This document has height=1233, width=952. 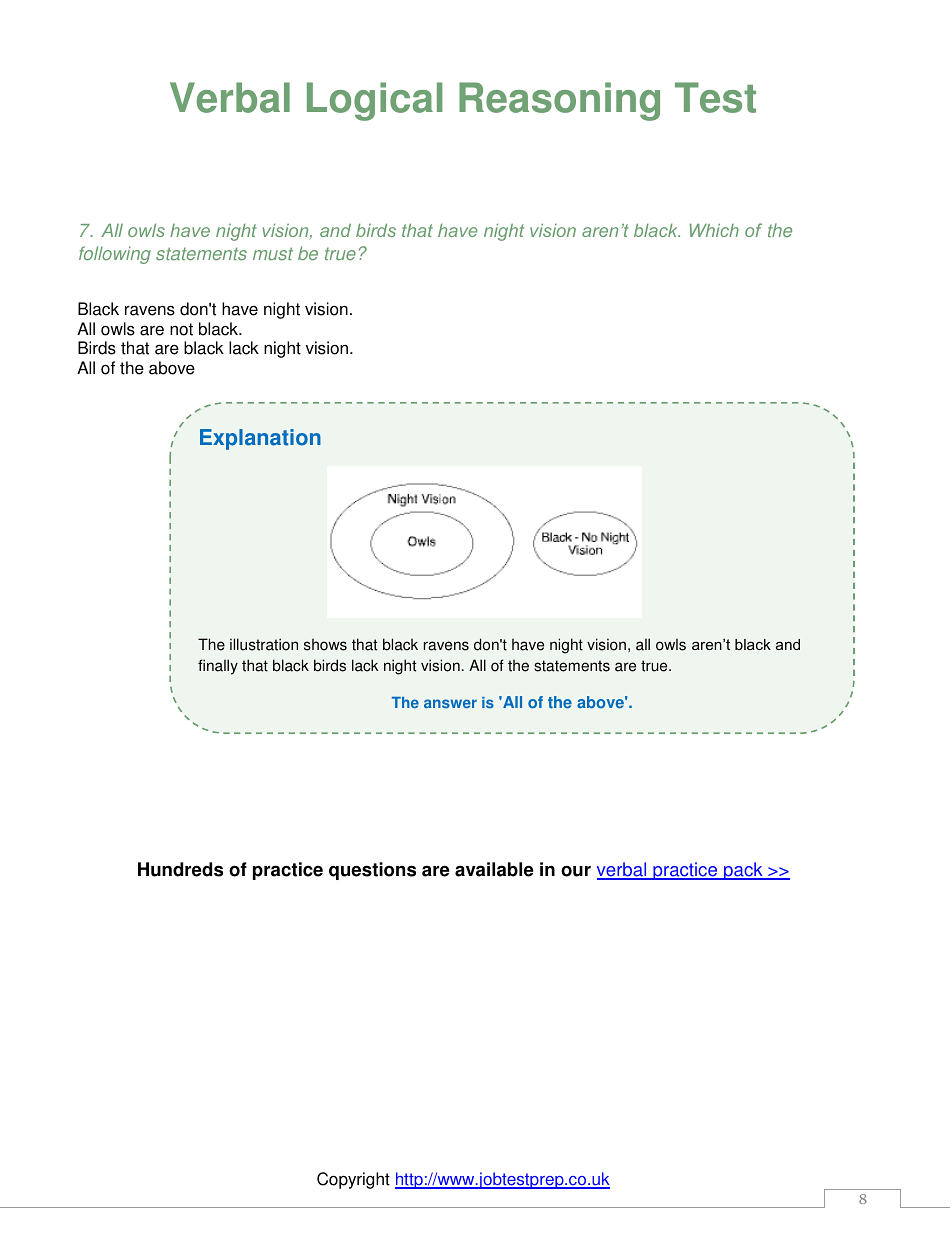 What do you see at coordinates (115, 255) in the document?
I see `following` at bounding box center [115, 255].
